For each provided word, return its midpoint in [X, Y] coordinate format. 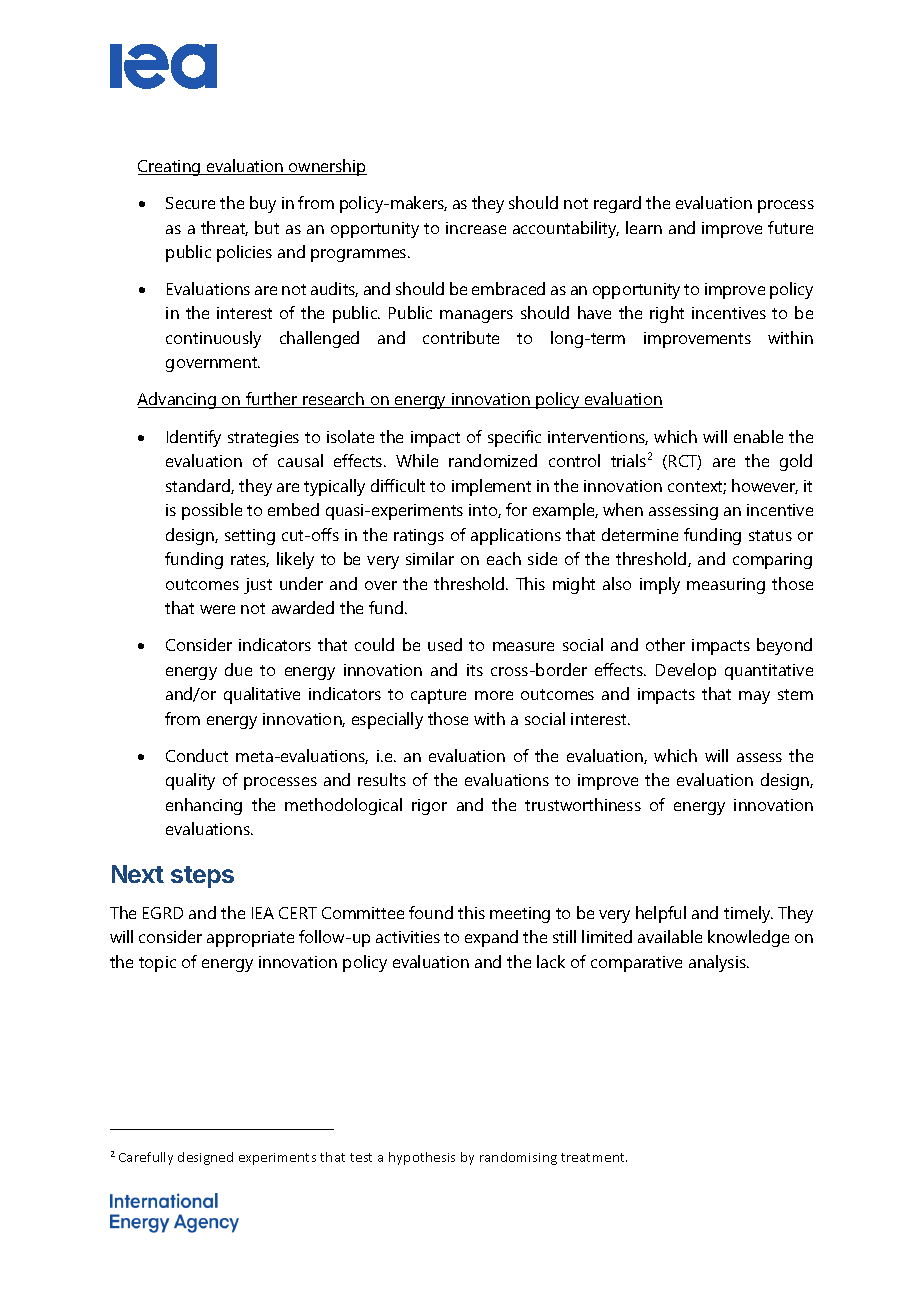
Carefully [146, 1158]
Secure [190, 203]
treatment [594, 1157]
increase [476, 228]
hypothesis [422, 1158]
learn [644, 227]
